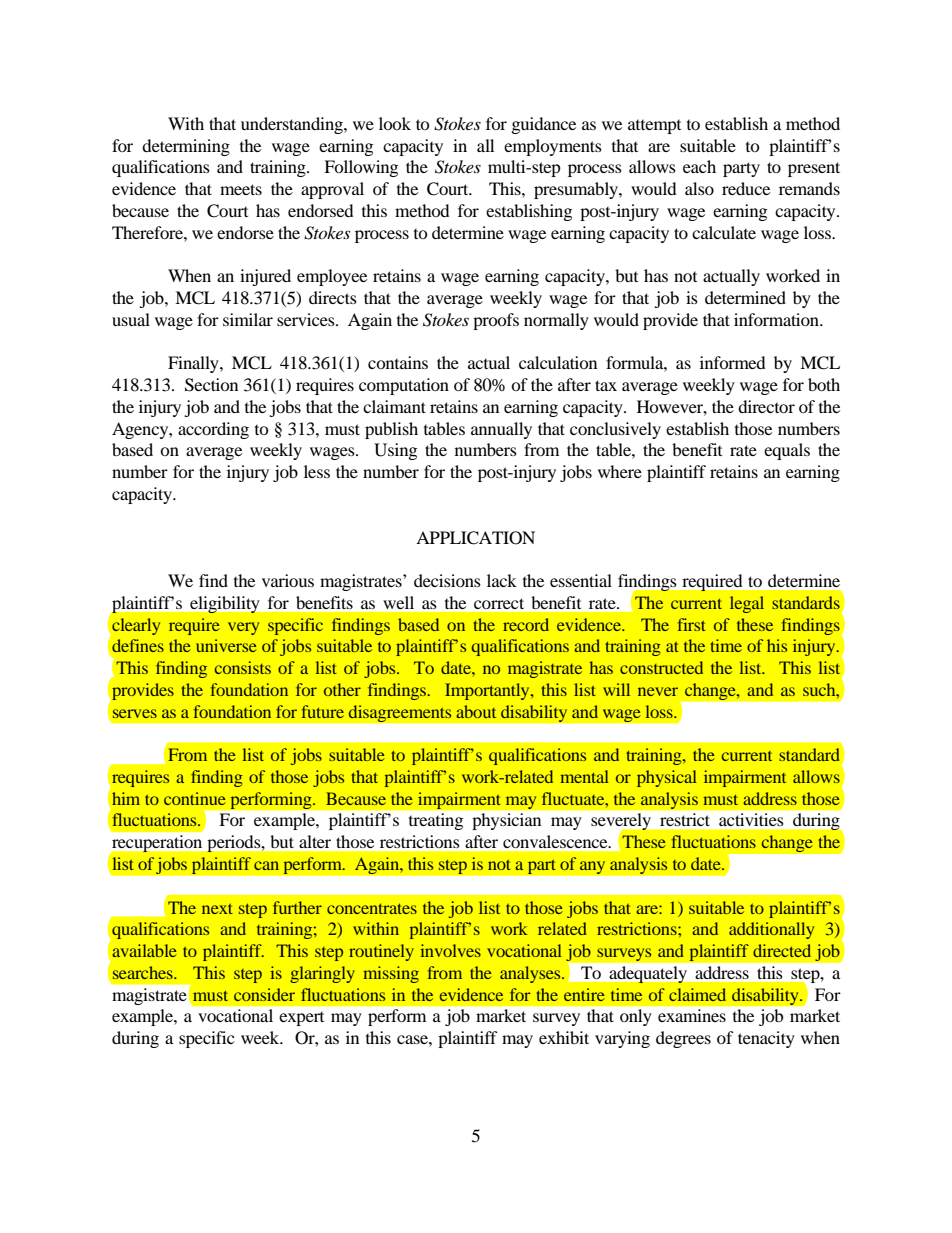  I want to click on eligibility, so click(224, 605).
